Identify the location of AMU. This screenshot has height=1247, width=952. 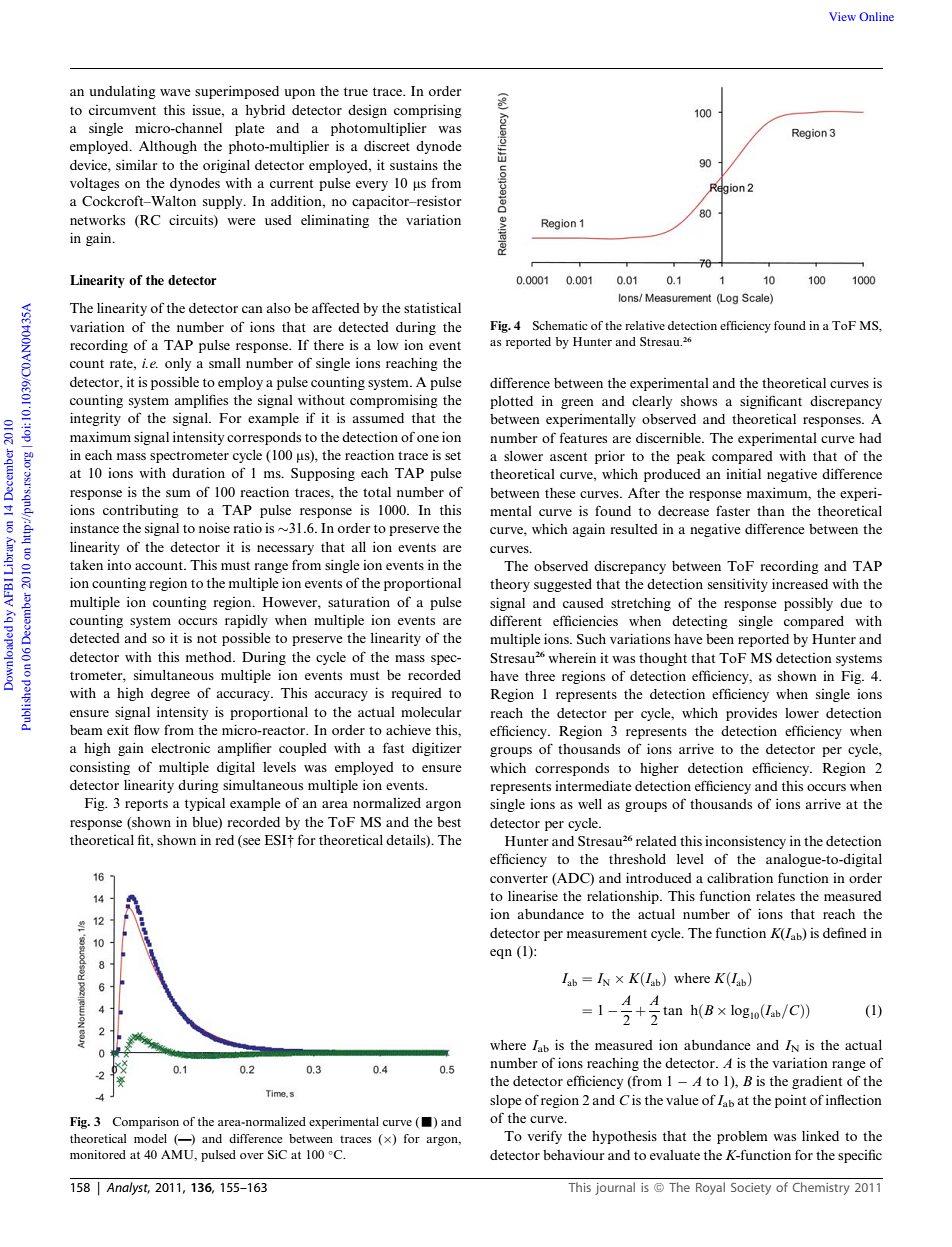
(178, 1155).
